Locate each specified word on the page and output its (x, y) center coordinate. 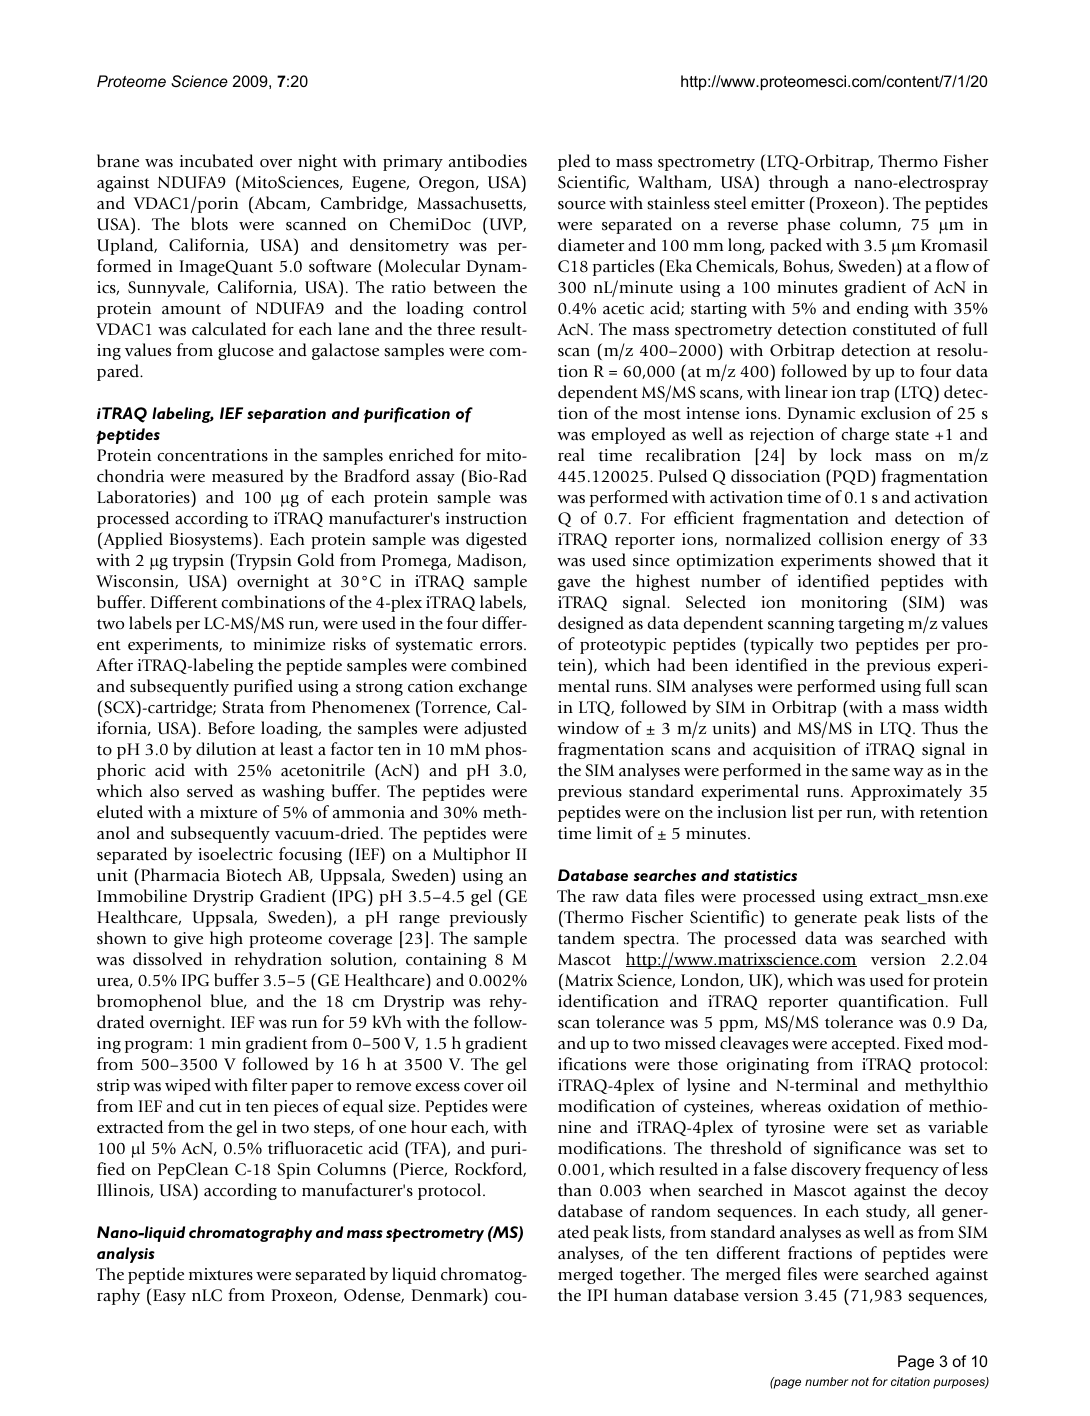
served (210, 791)
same (871, 772)
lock (846, 455)
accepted (865, 1044)
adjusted (495, 729)
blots (209, 224)
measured (248, 476)
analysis (126, 1255)
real (571, 455)
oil (517, 1084)
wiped (188, 1086)
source (582, 205)
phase (808, 225)
